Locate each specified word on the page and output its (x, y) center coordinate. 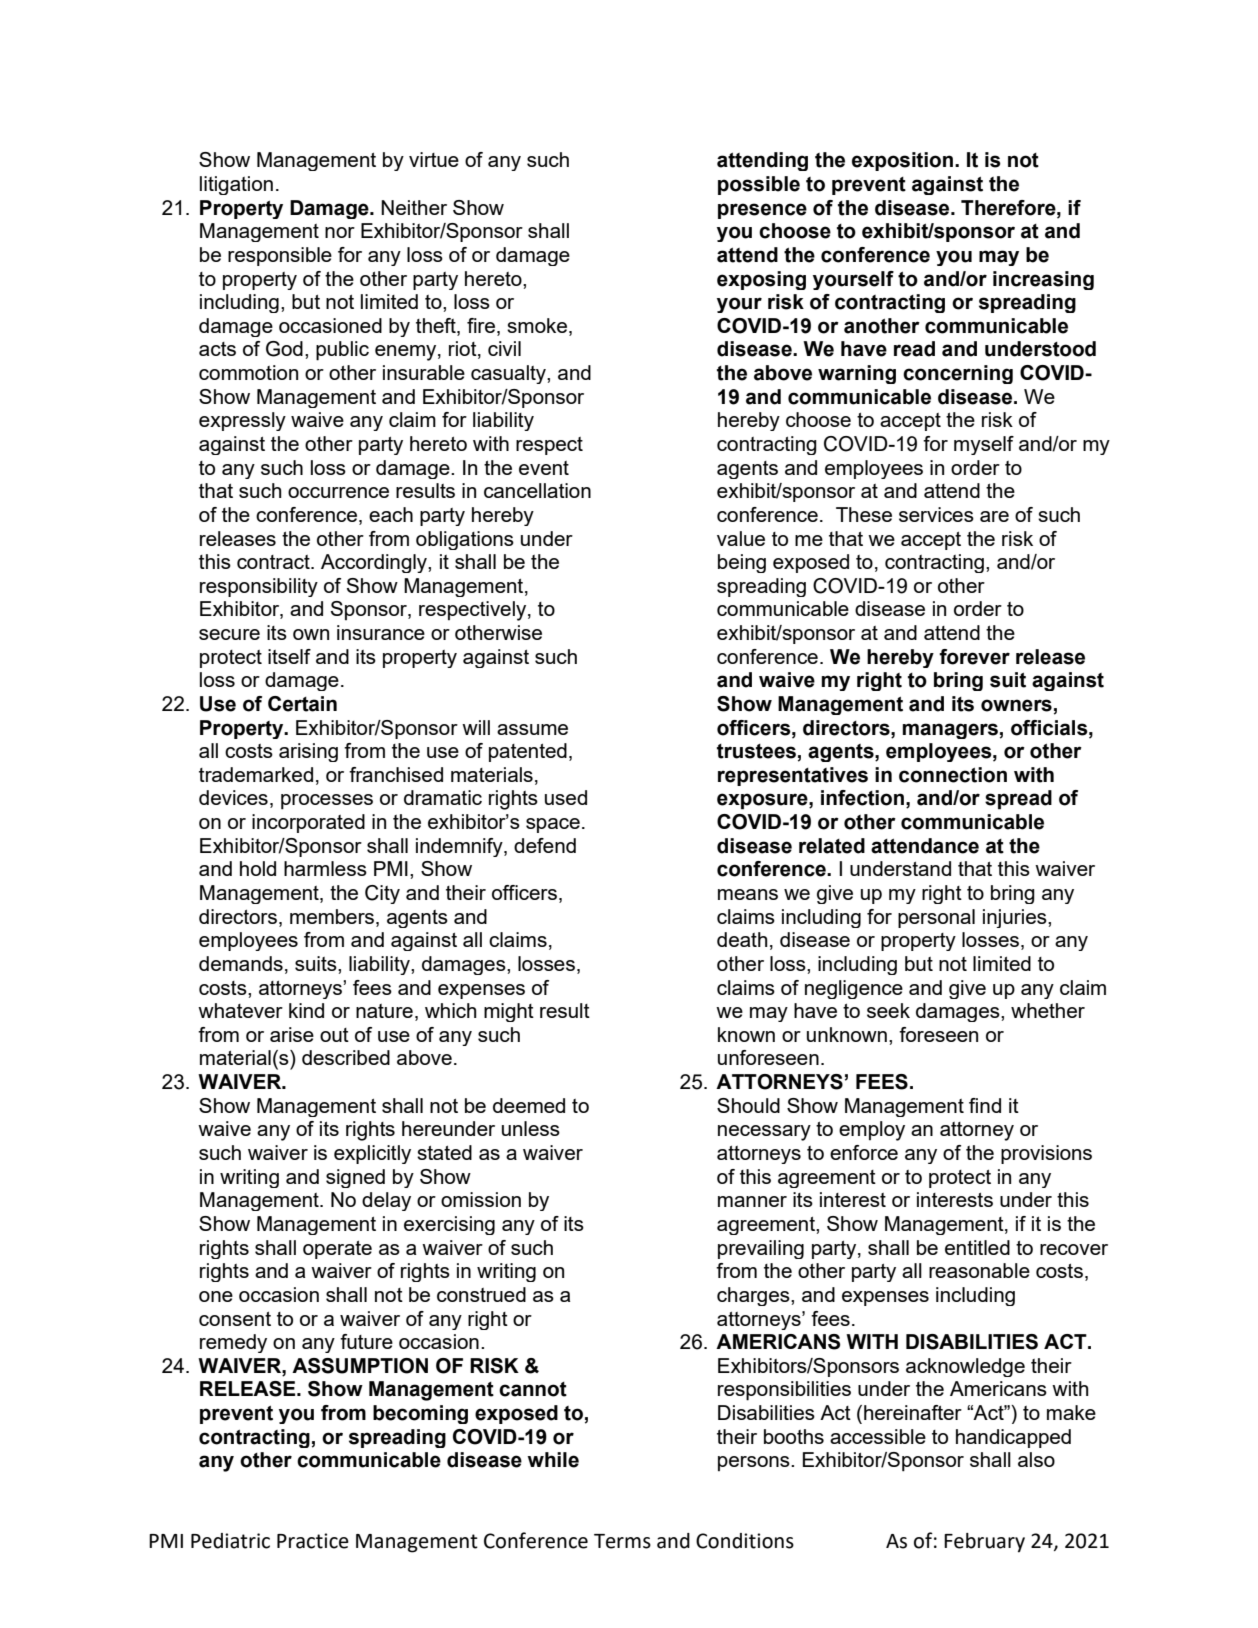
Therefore (1009, 208)
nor (340, 232)
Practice (313, 1541)
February (984, 1543)
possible (759, 185)
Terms (622, 1541)
